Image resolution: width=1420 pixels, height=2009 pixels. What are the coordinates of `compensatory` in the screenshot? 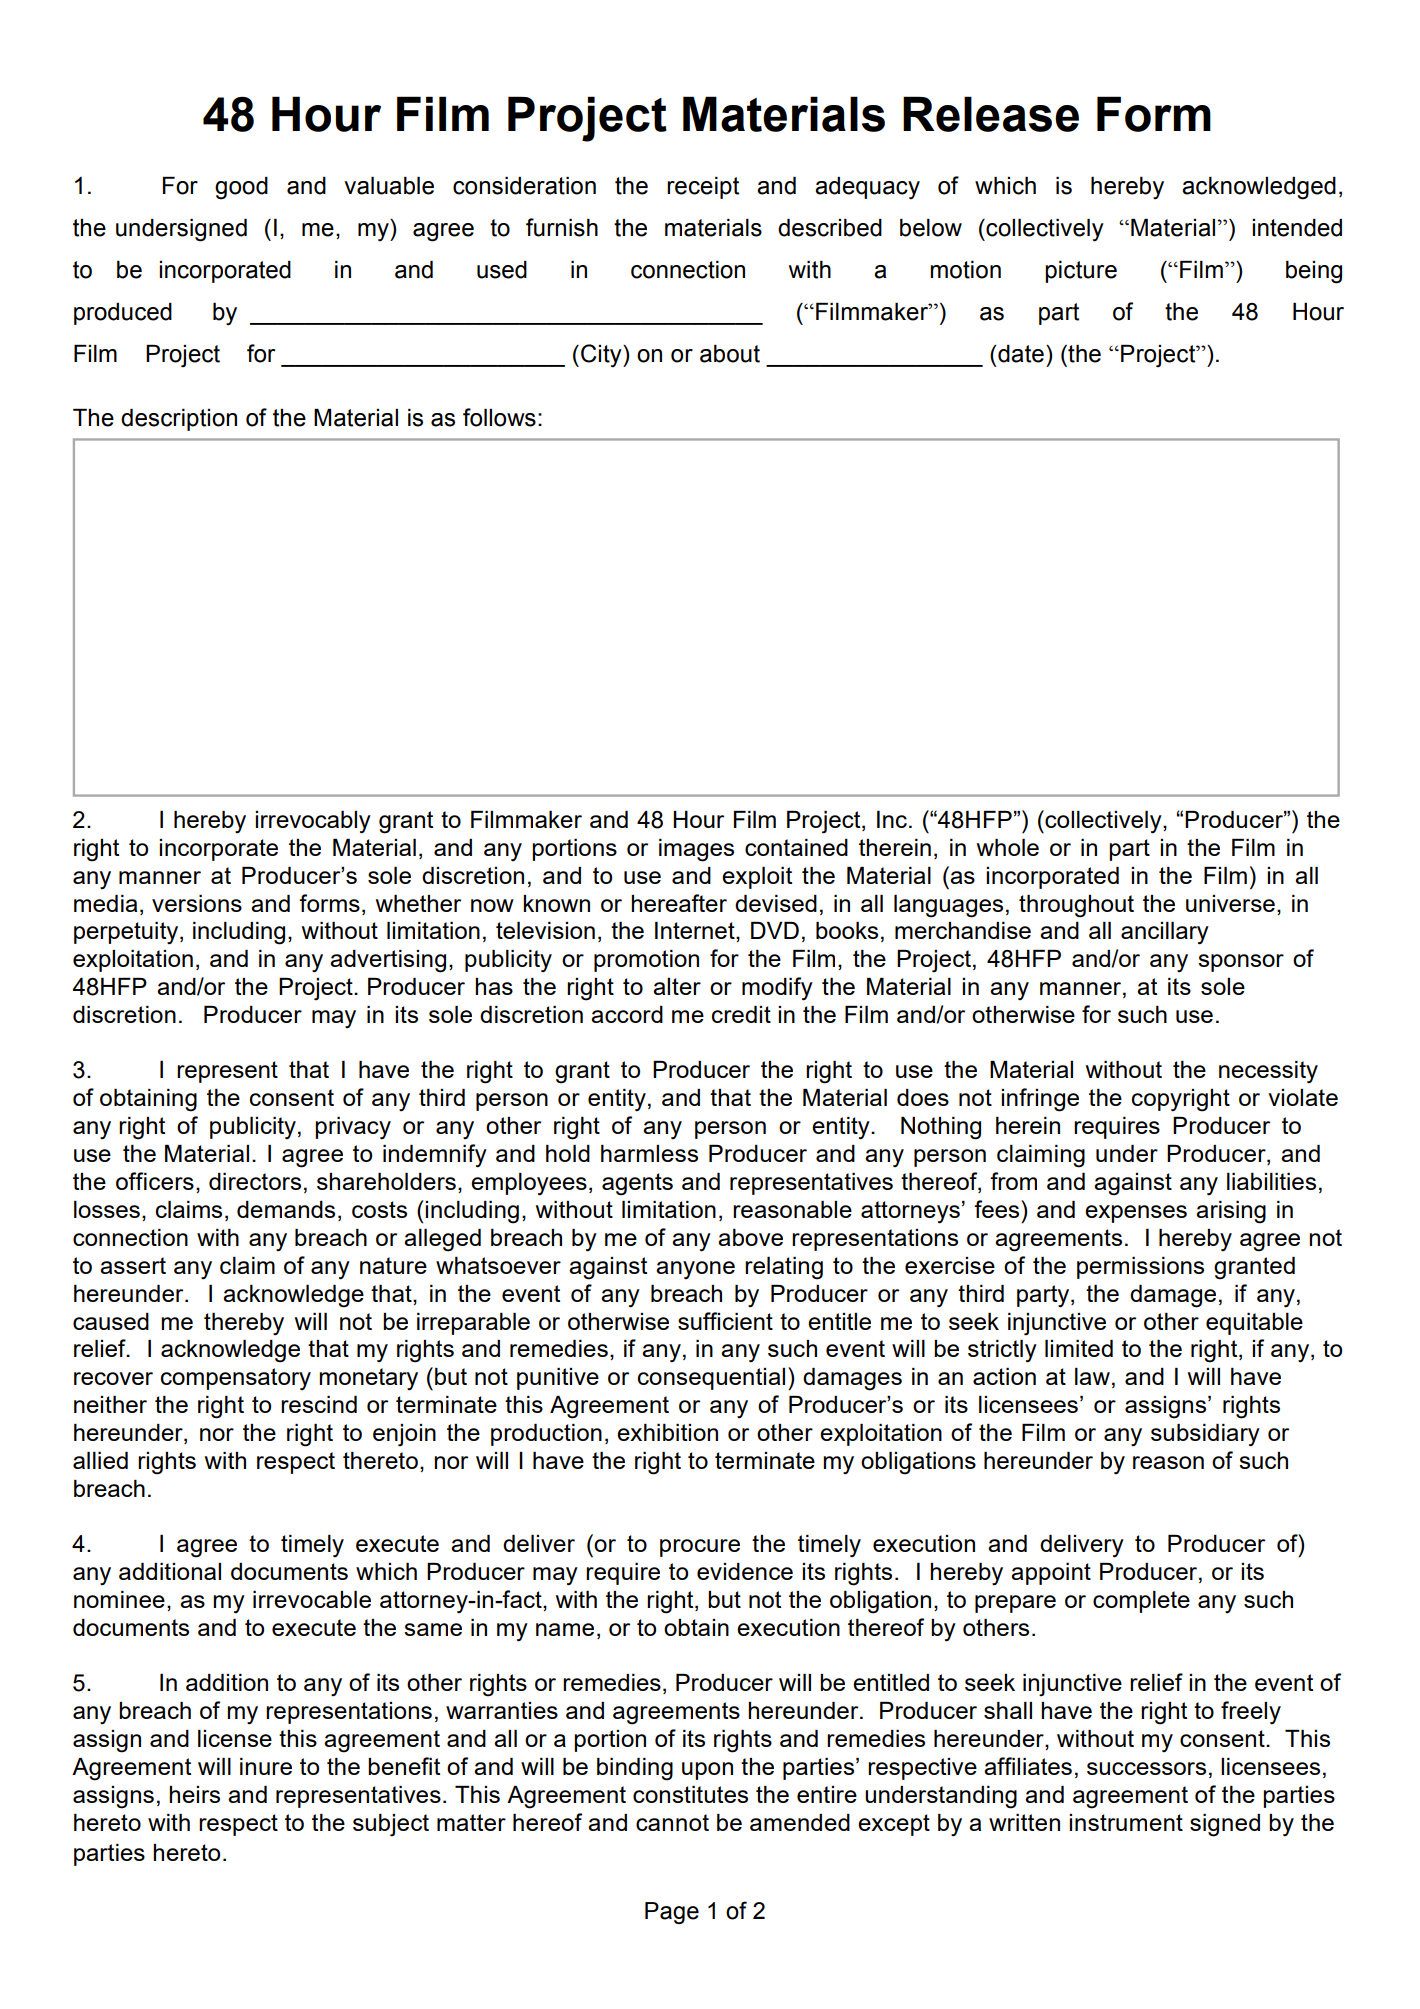 It's located at (236, 1379).
